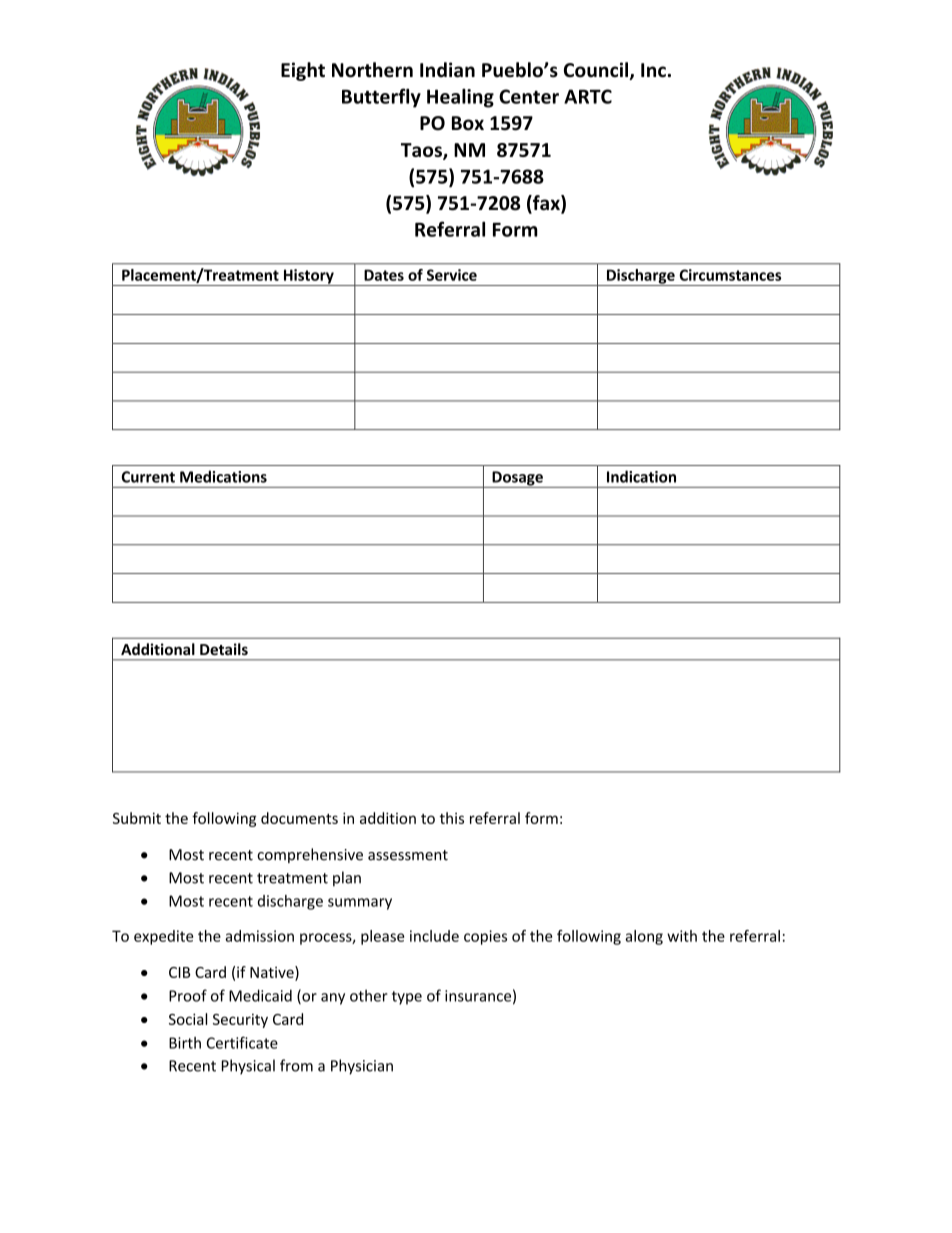 Image resolution: width=952 pixels, height=1233 pixels. I want to click on Birth, so click(185, 1043).
